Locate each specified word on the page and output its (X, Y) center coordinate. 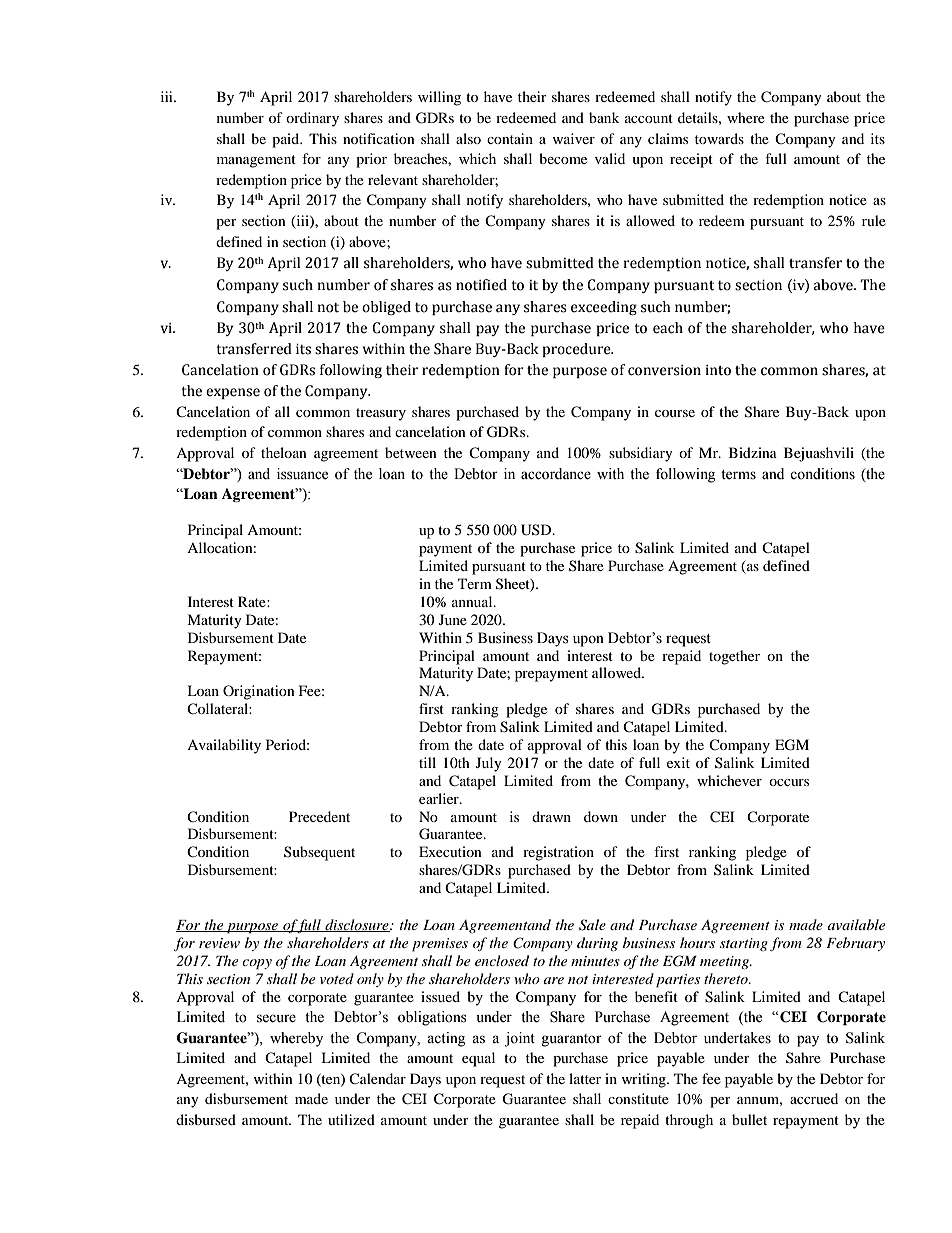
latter (585, 1078)
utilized (351, 1119)
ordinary (312, 119)
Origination (259, 692)
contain (510, 138)
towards (719, 138)
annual (473, 601)
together (734, 657)
